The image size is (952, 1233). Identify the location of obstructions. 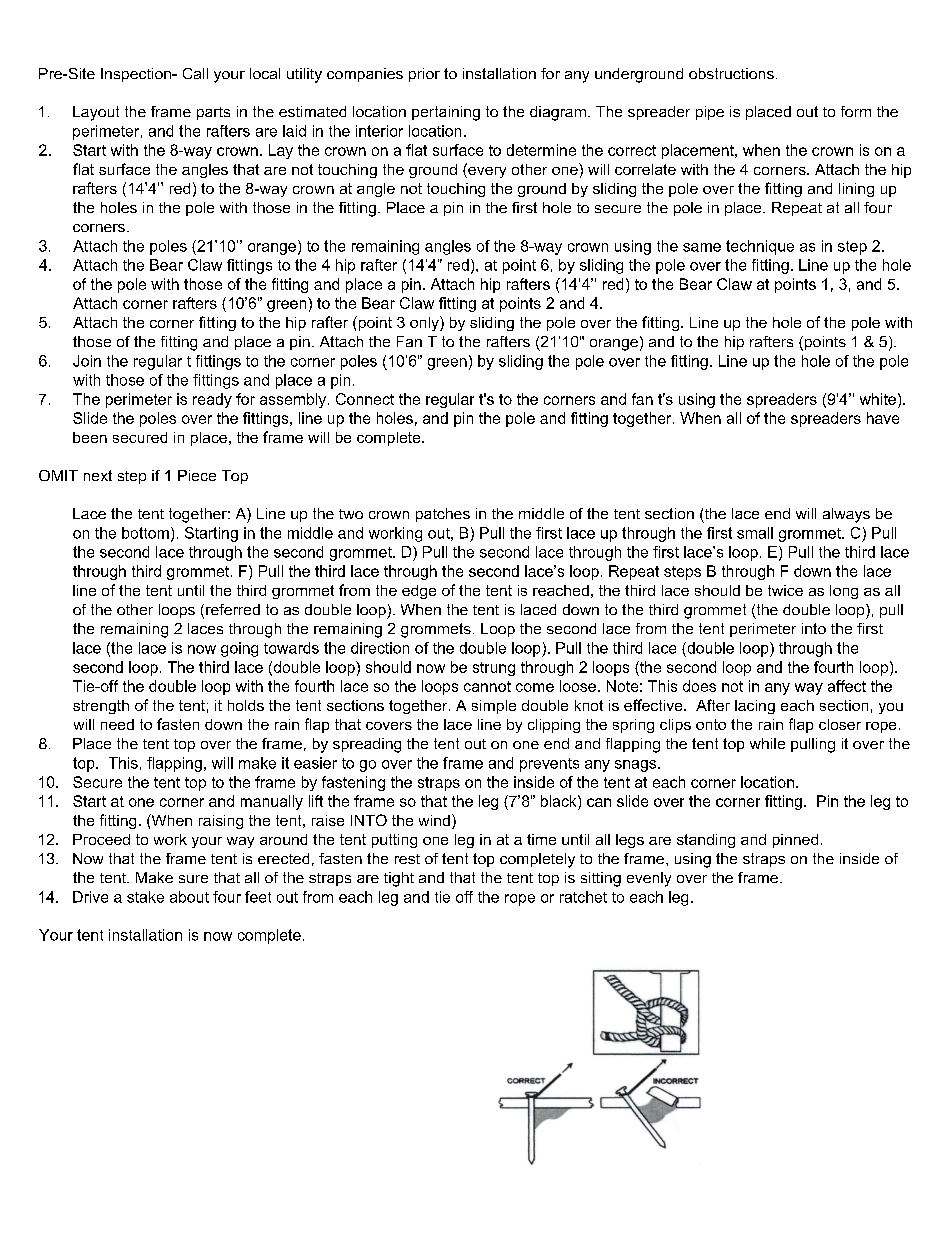
(731, 73).
